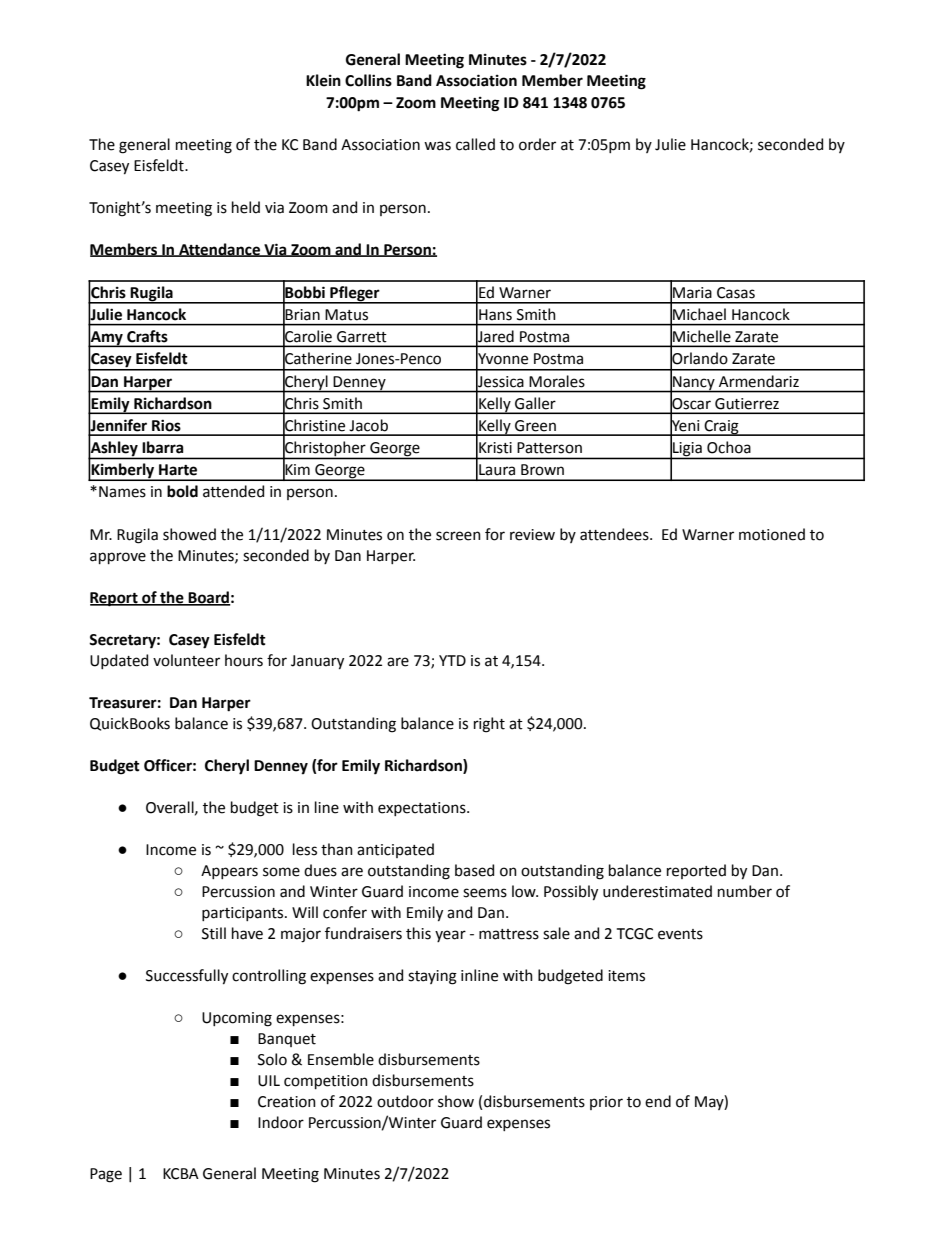 This screenshot has width=952, height=1233. Describe the element at coordinates (606, 1103) in the screenshot. I see `prior` at that location.
